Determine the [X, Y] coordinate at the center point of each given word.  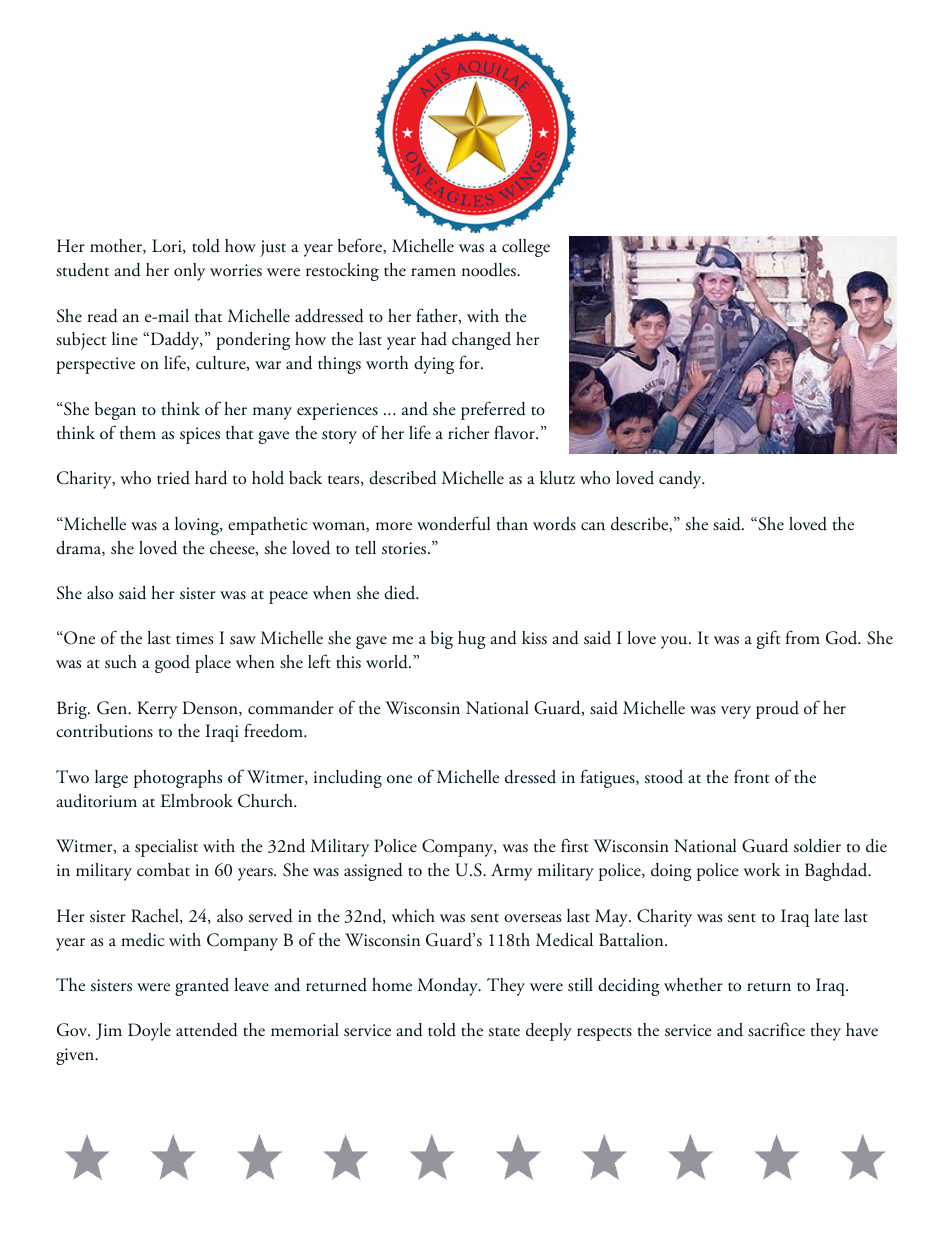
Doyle [149, 1032]
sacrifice [776, 1029]
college [526, 248]
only [189, 272]
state [504, 1032]
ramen [433, 272]
